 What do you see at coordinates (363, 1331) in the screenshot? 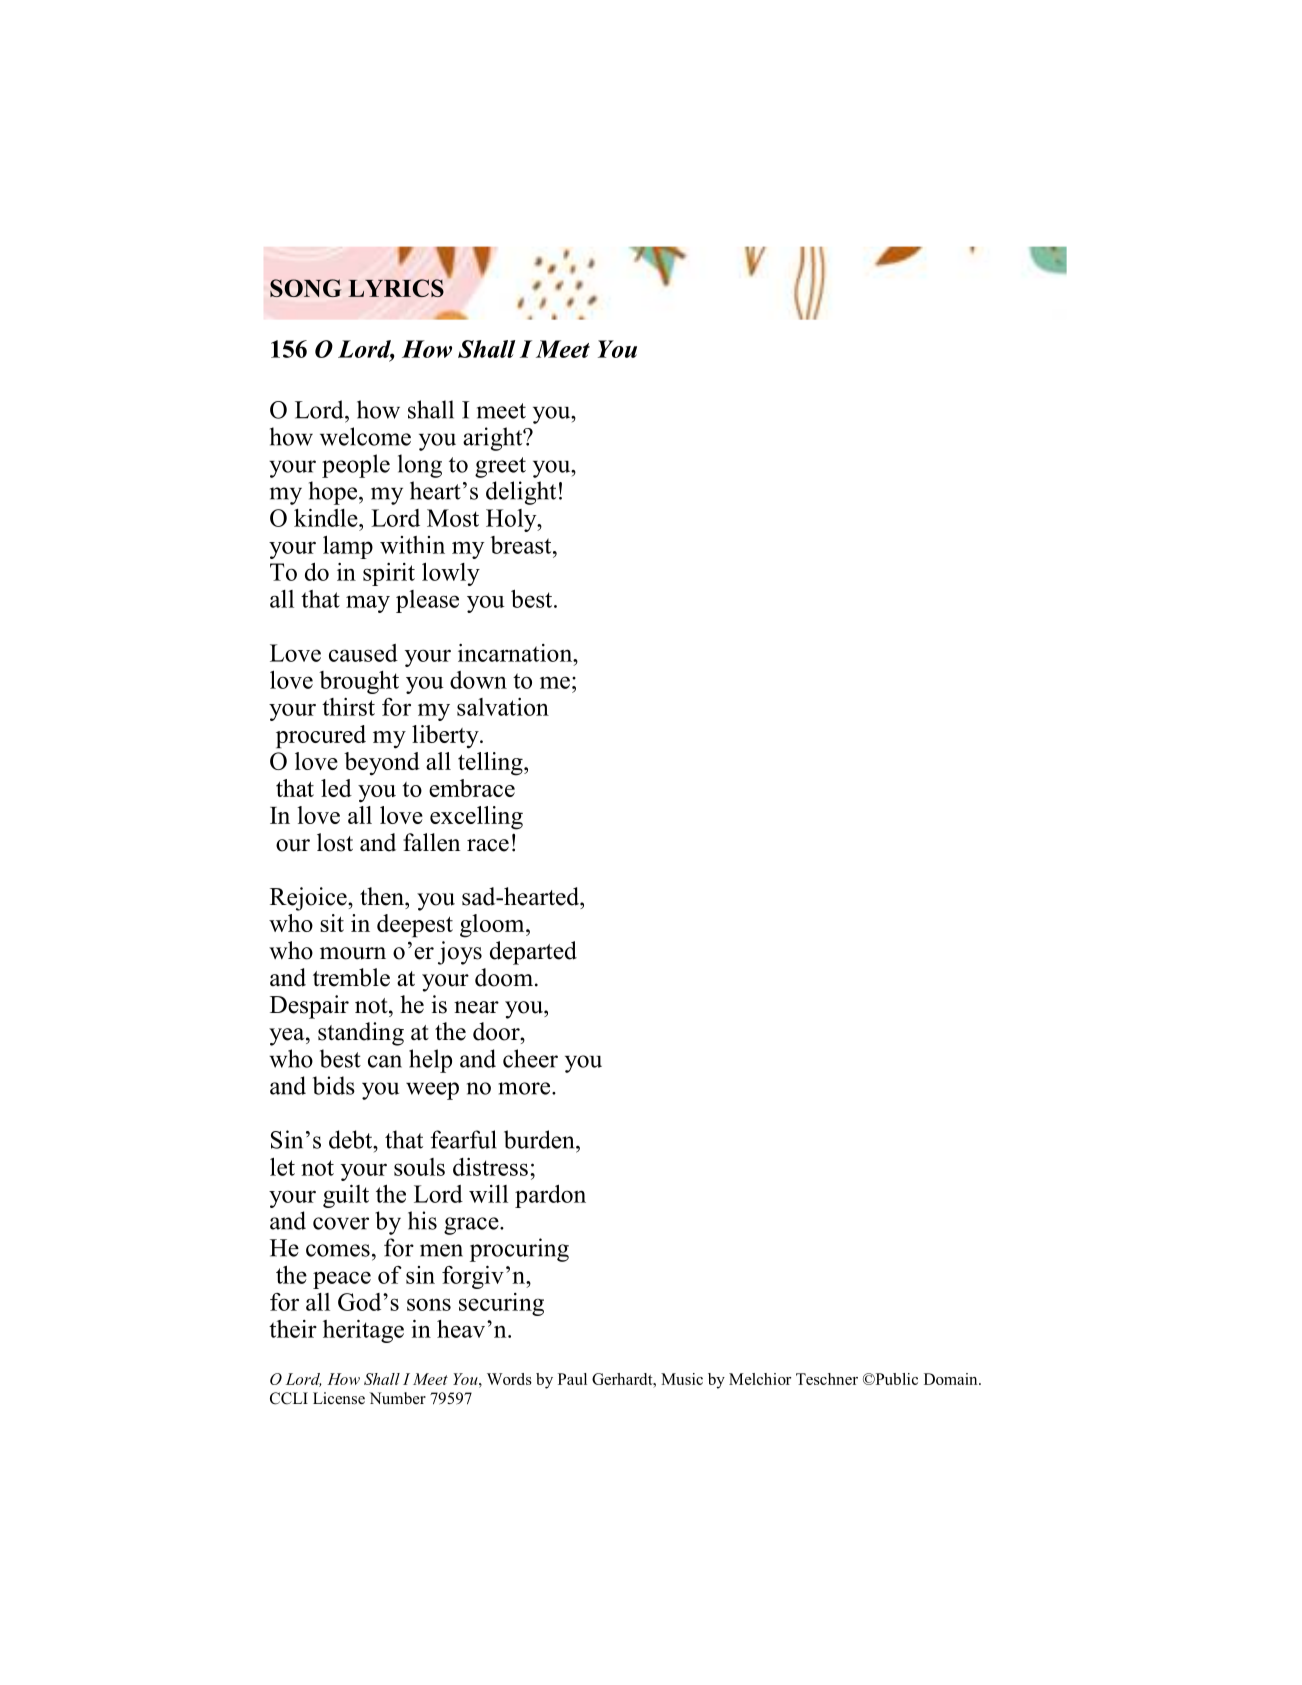
I see `heritage` at bounding box center [363, 1331].
